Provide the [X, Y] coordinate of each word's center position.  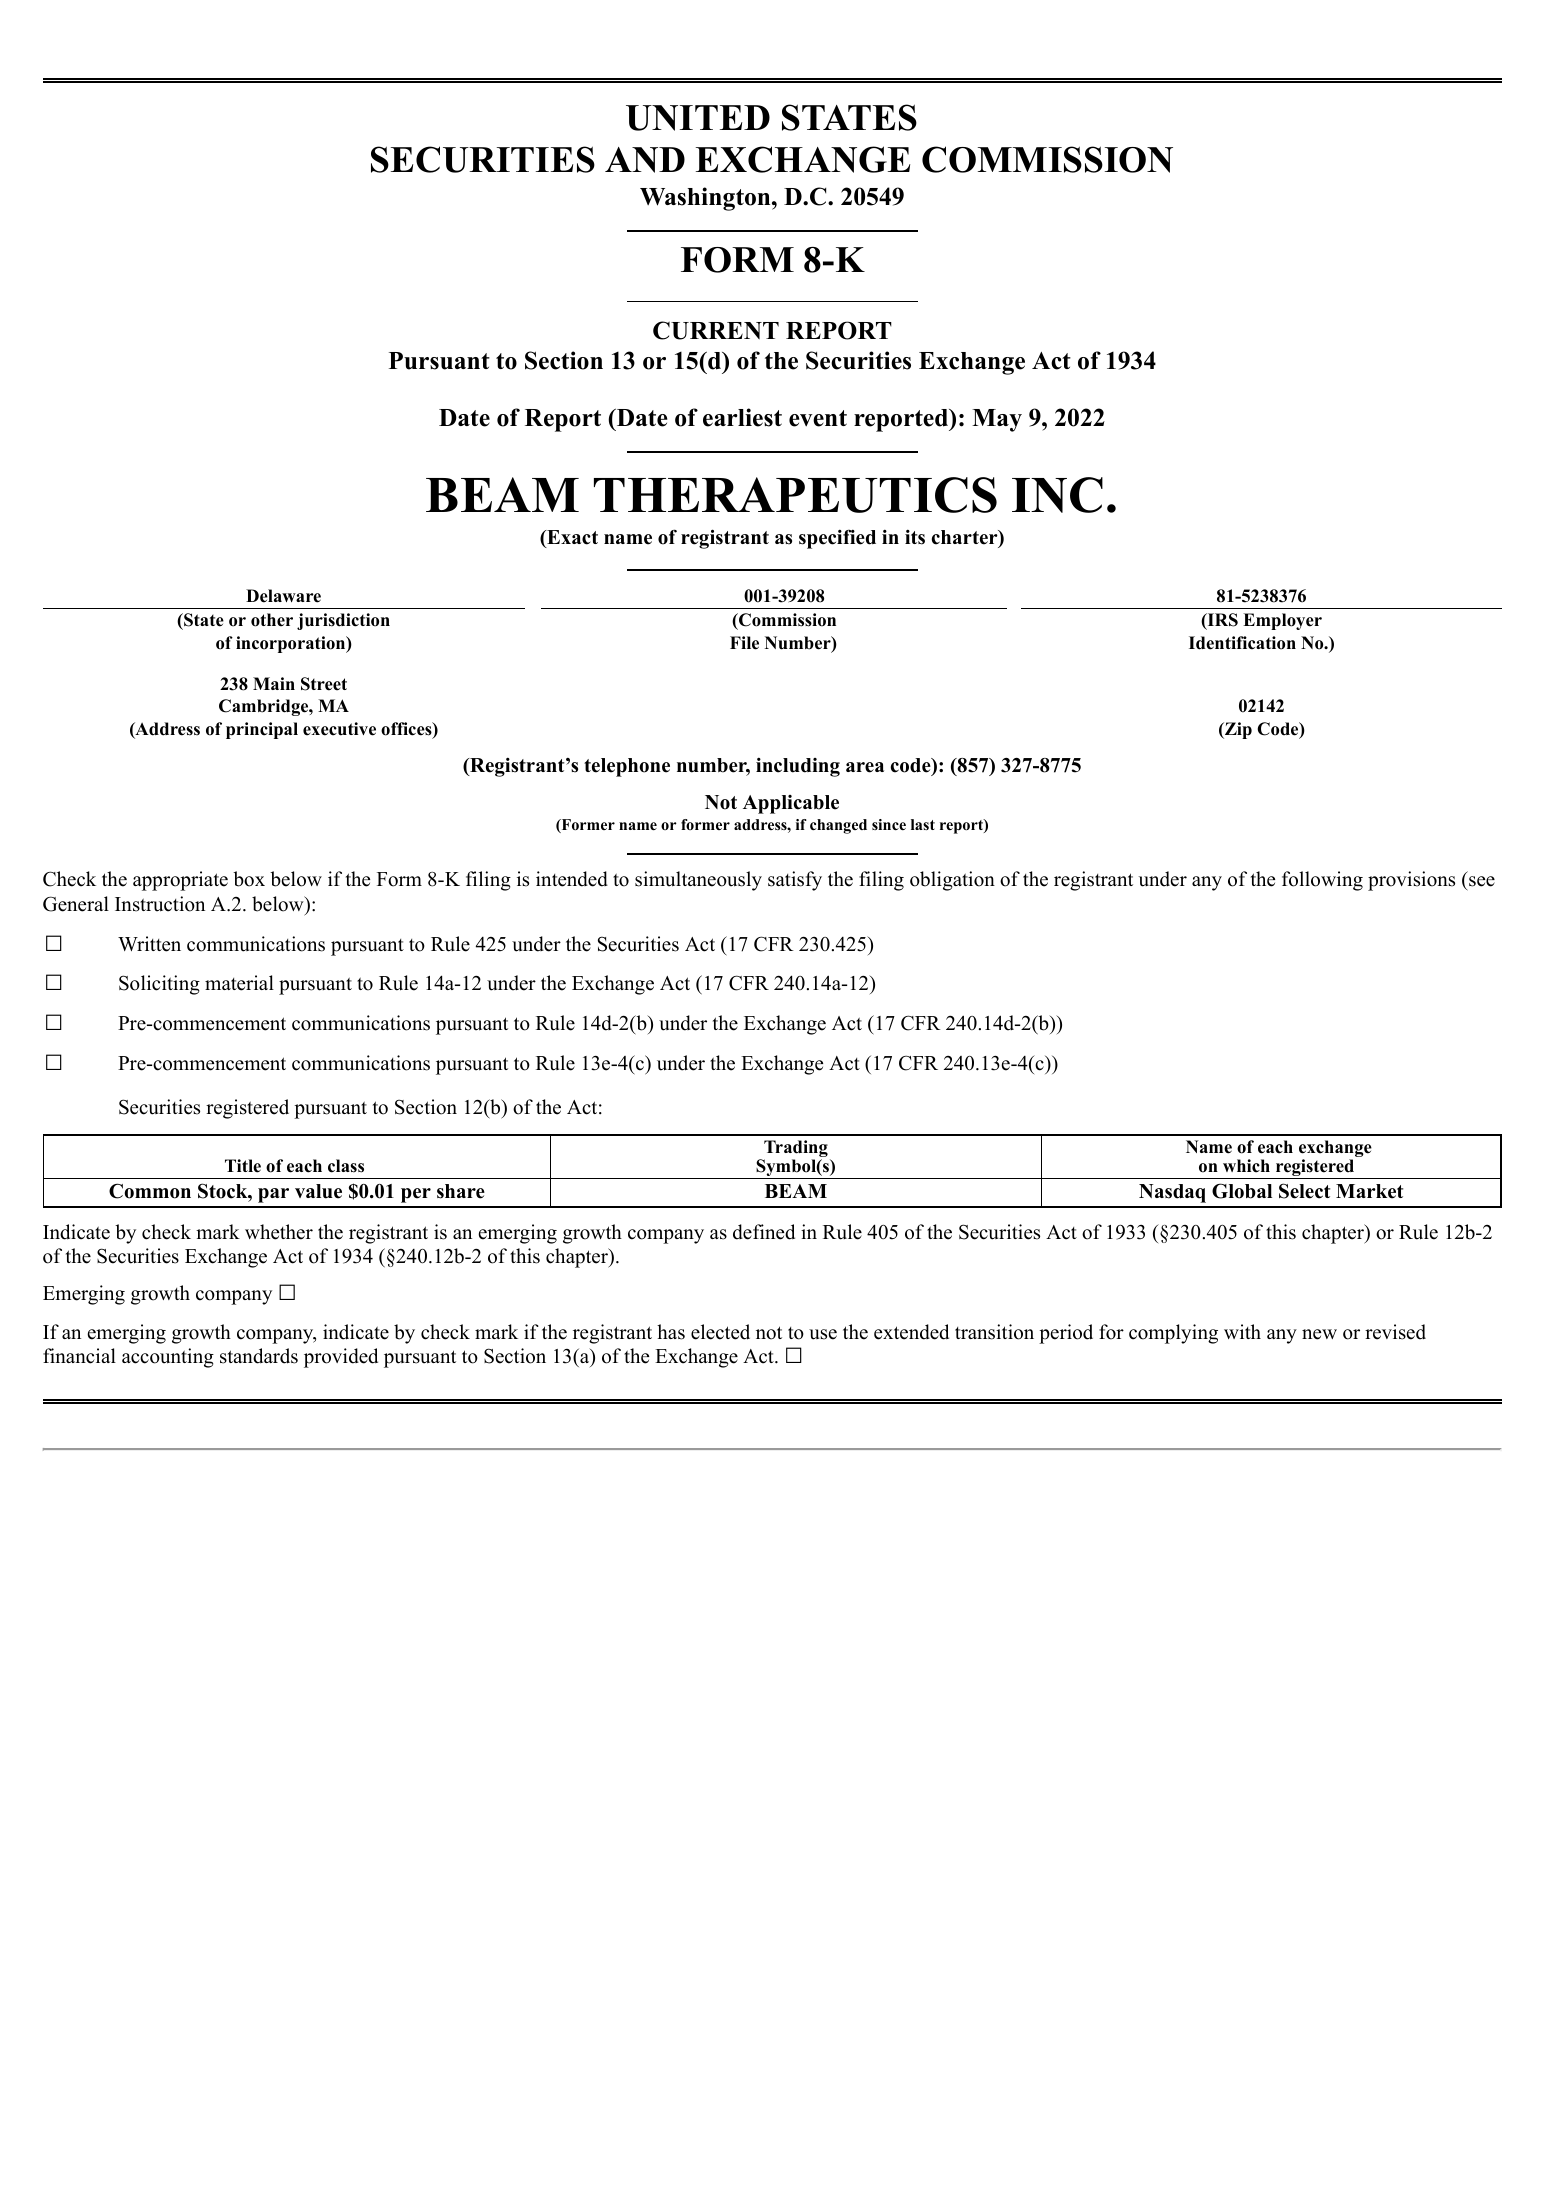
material [239, 983]
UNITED [698, 118]
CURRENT [716, 330]
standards [259, 1356]
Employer [1282, 621]
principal [262, 730]
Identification [1242, 643]
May [997, 420]
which [1246, 1166]
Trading [795, 1150]
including [798, 767]
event [818, 418]
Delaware [283, 596]
